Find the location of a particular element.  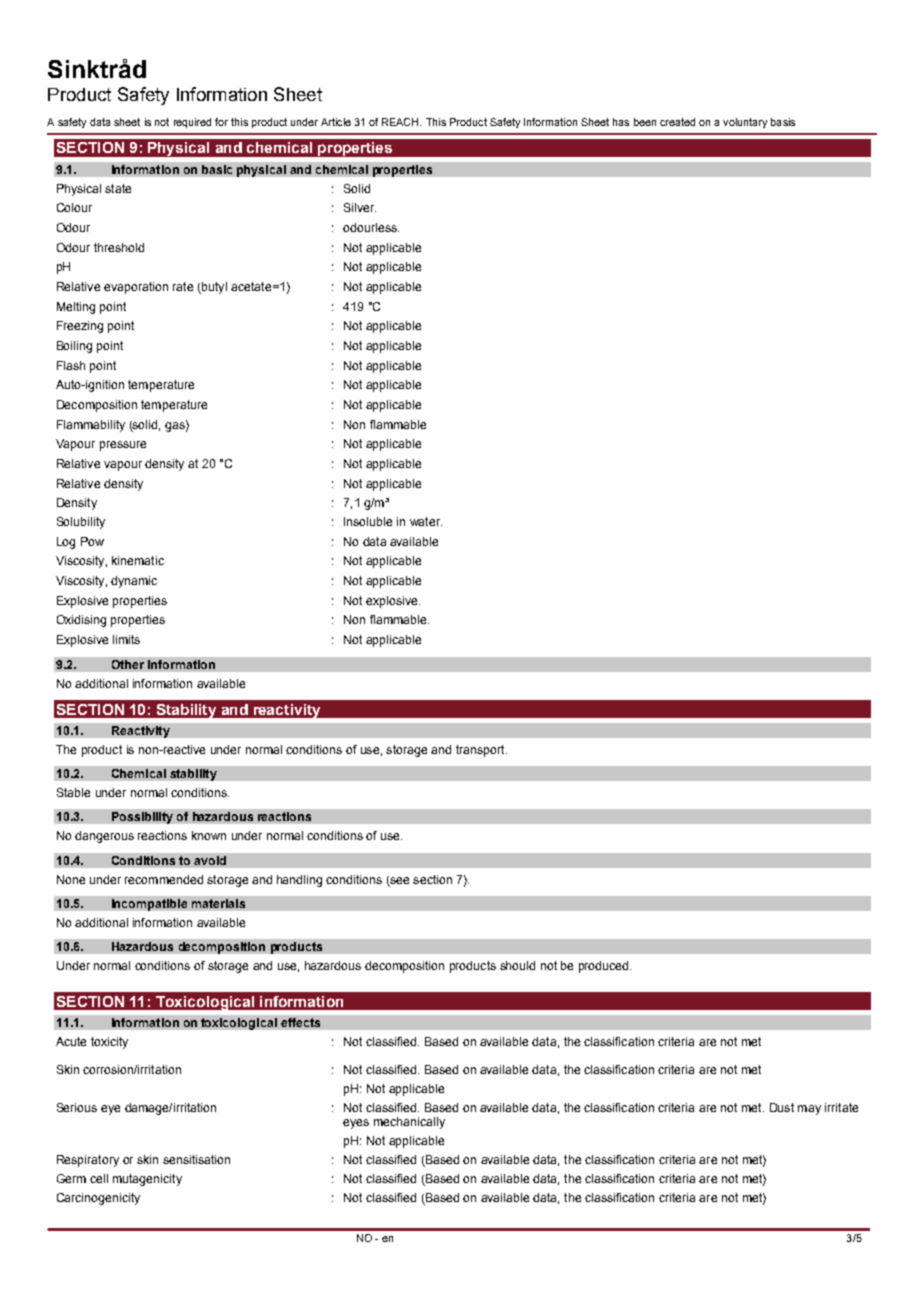

mechanically is located at coordinates (409, 1123).
